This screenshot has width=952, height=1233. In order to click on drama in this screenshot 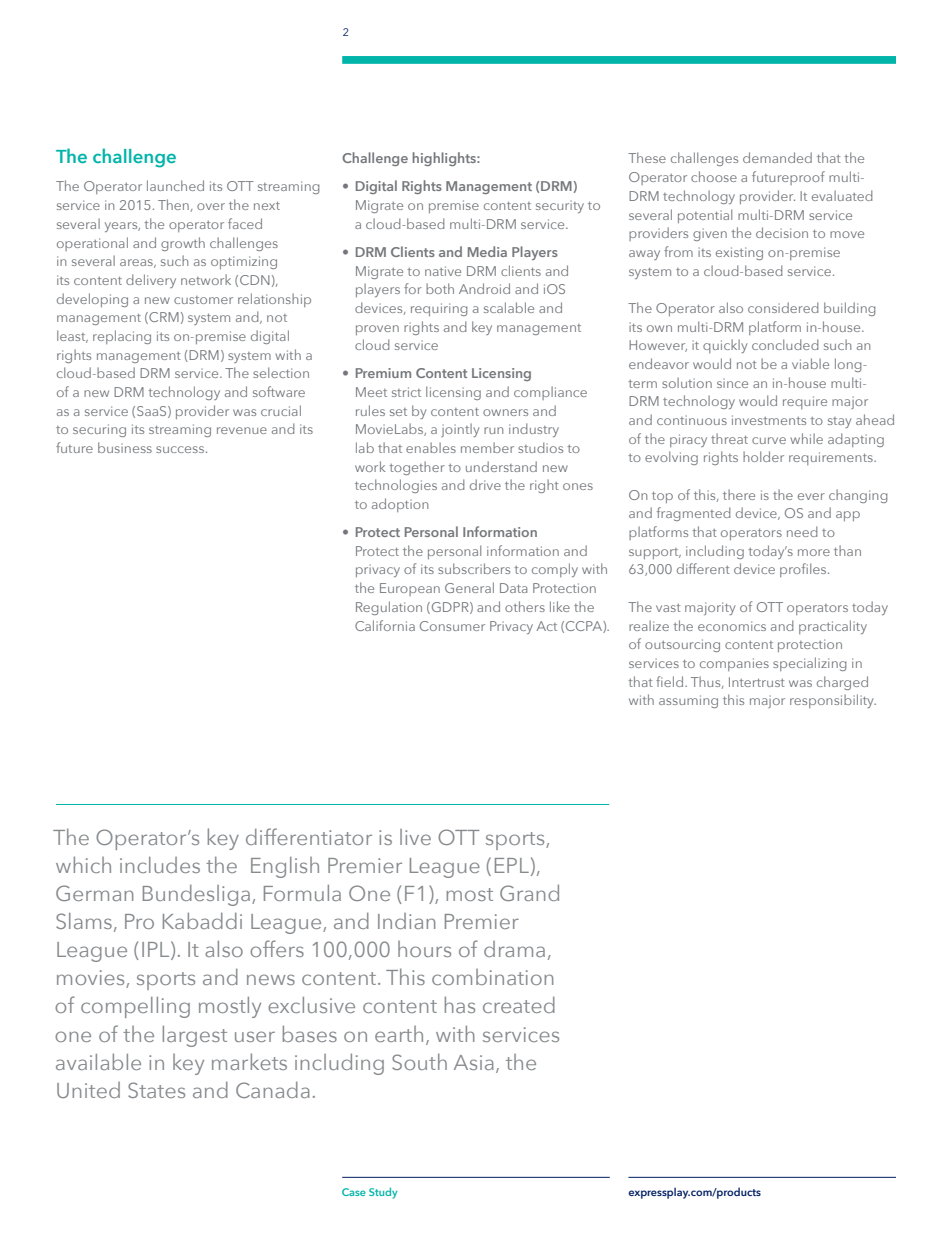, I will do `click(514, 949)`.
